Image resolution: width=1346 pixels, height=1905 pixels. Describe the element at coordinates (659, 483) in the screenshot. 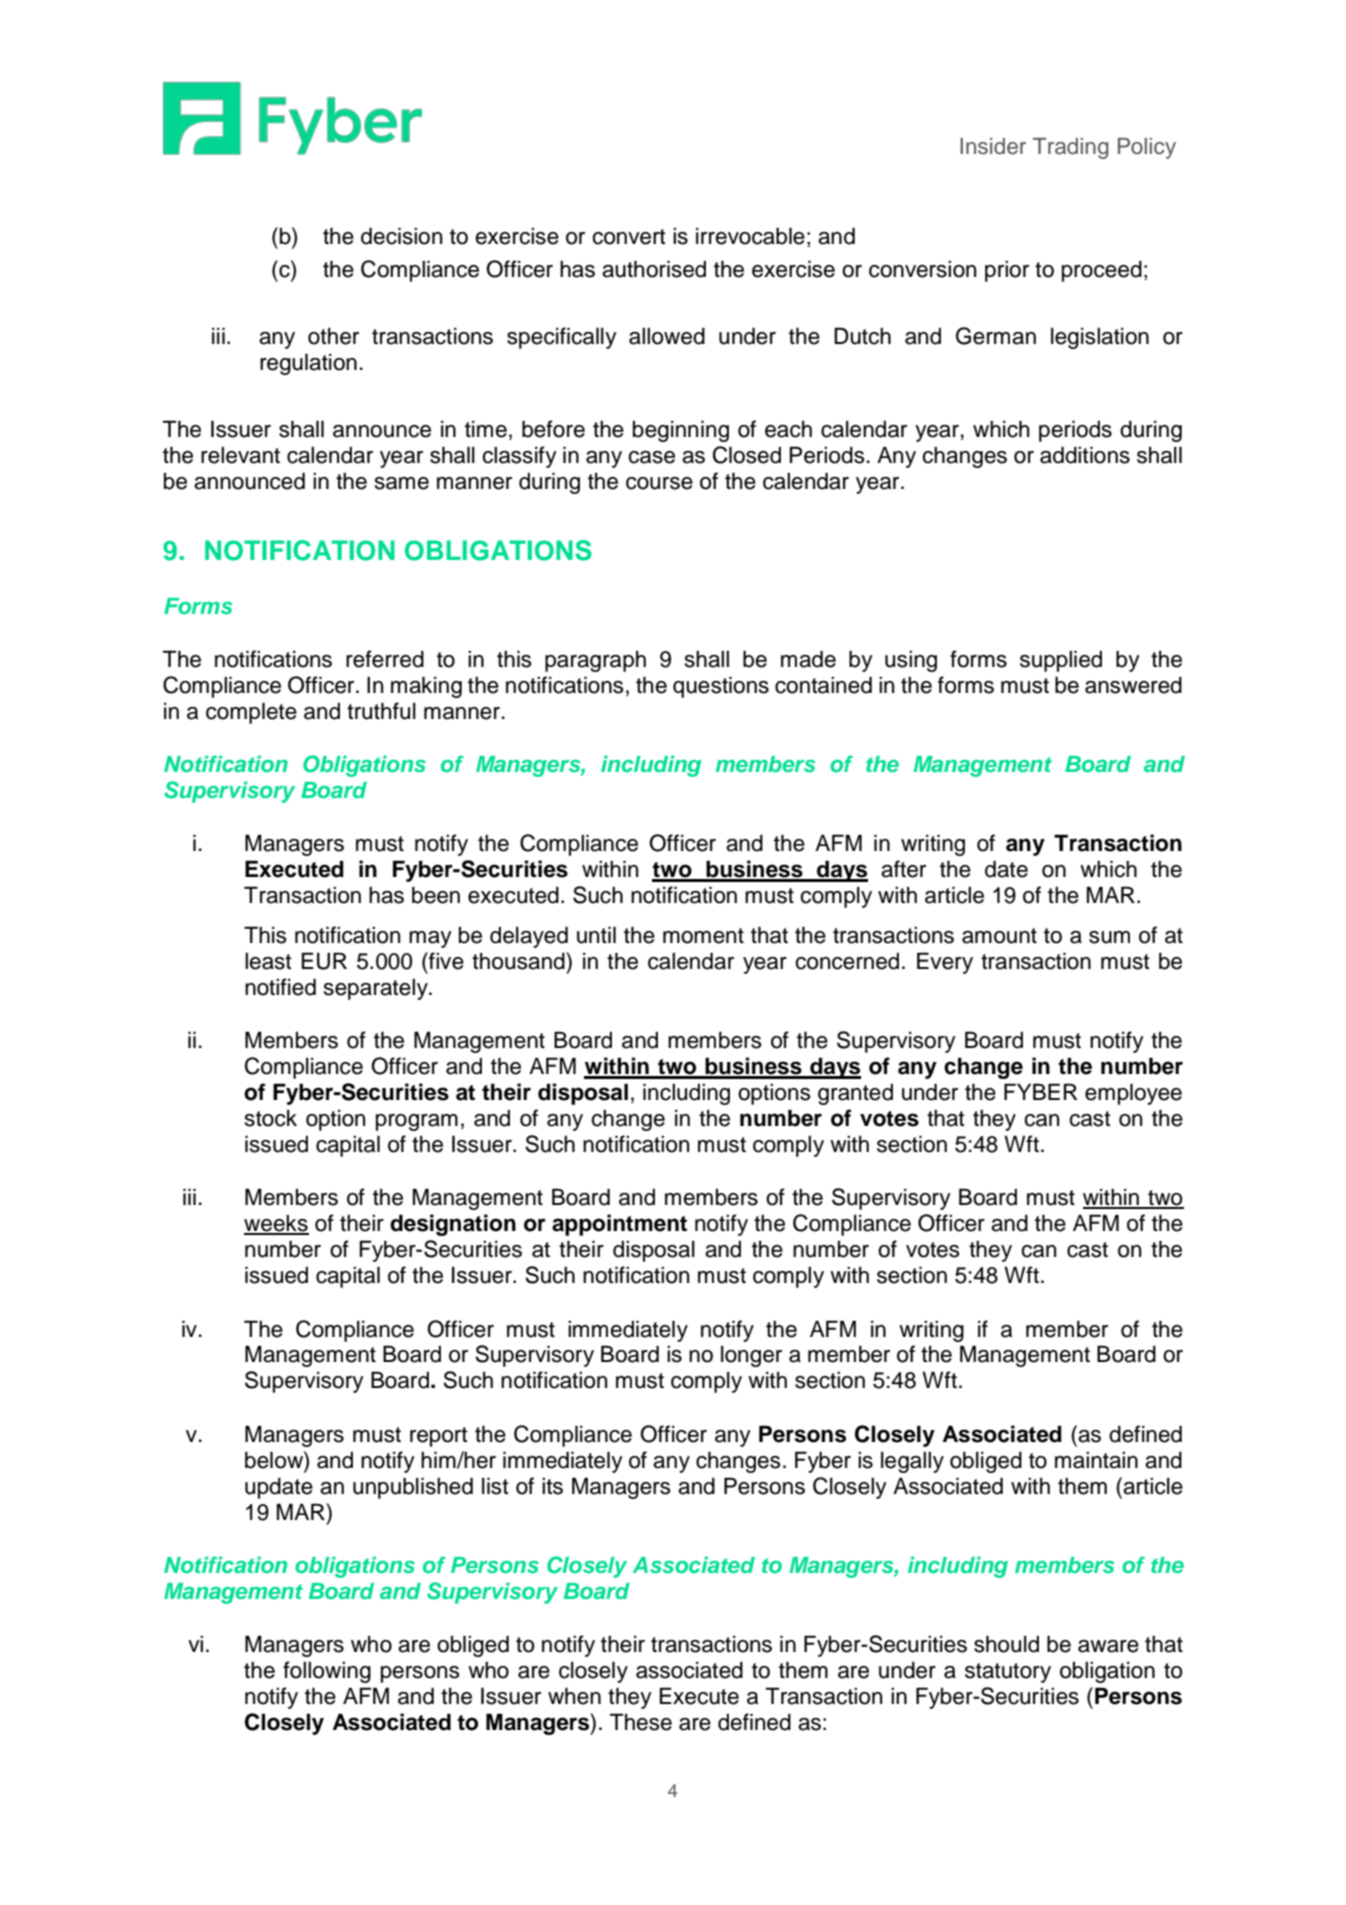

I see `course` at that location.
